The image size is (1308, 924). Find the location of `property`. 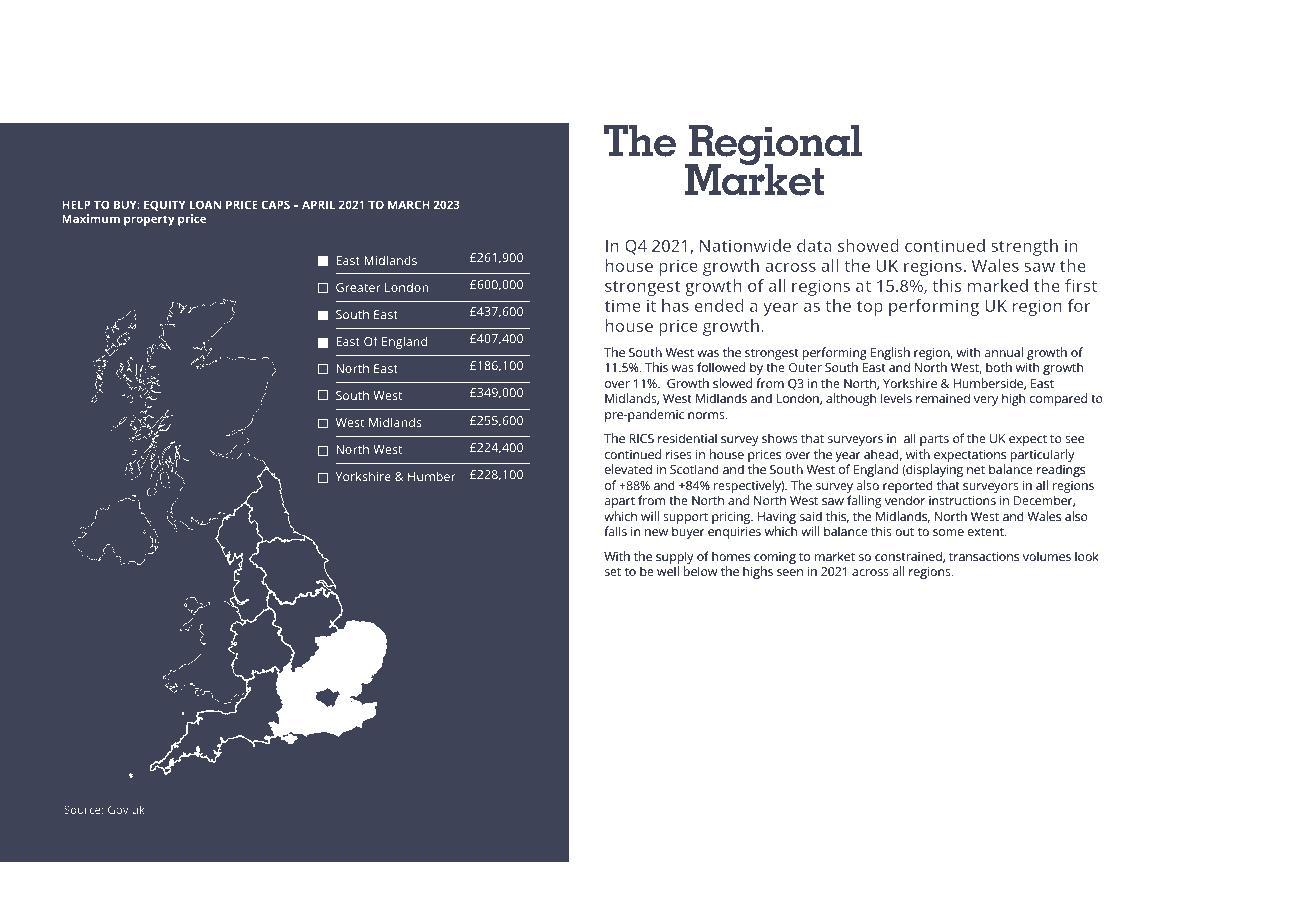

property is located at coordinates (149, 220).
